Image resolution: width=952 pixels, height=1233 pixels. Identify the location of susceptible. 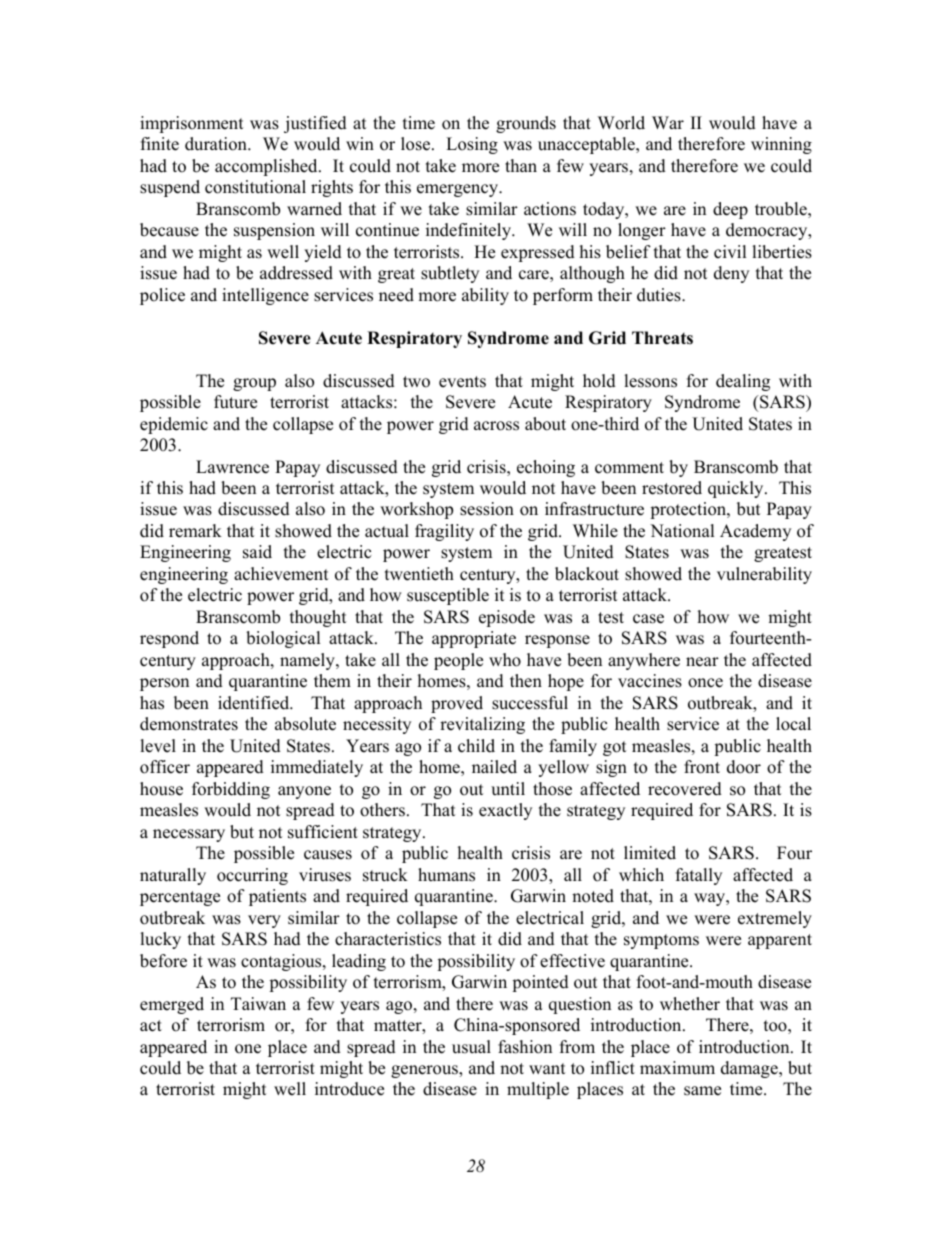
(448, 596).
